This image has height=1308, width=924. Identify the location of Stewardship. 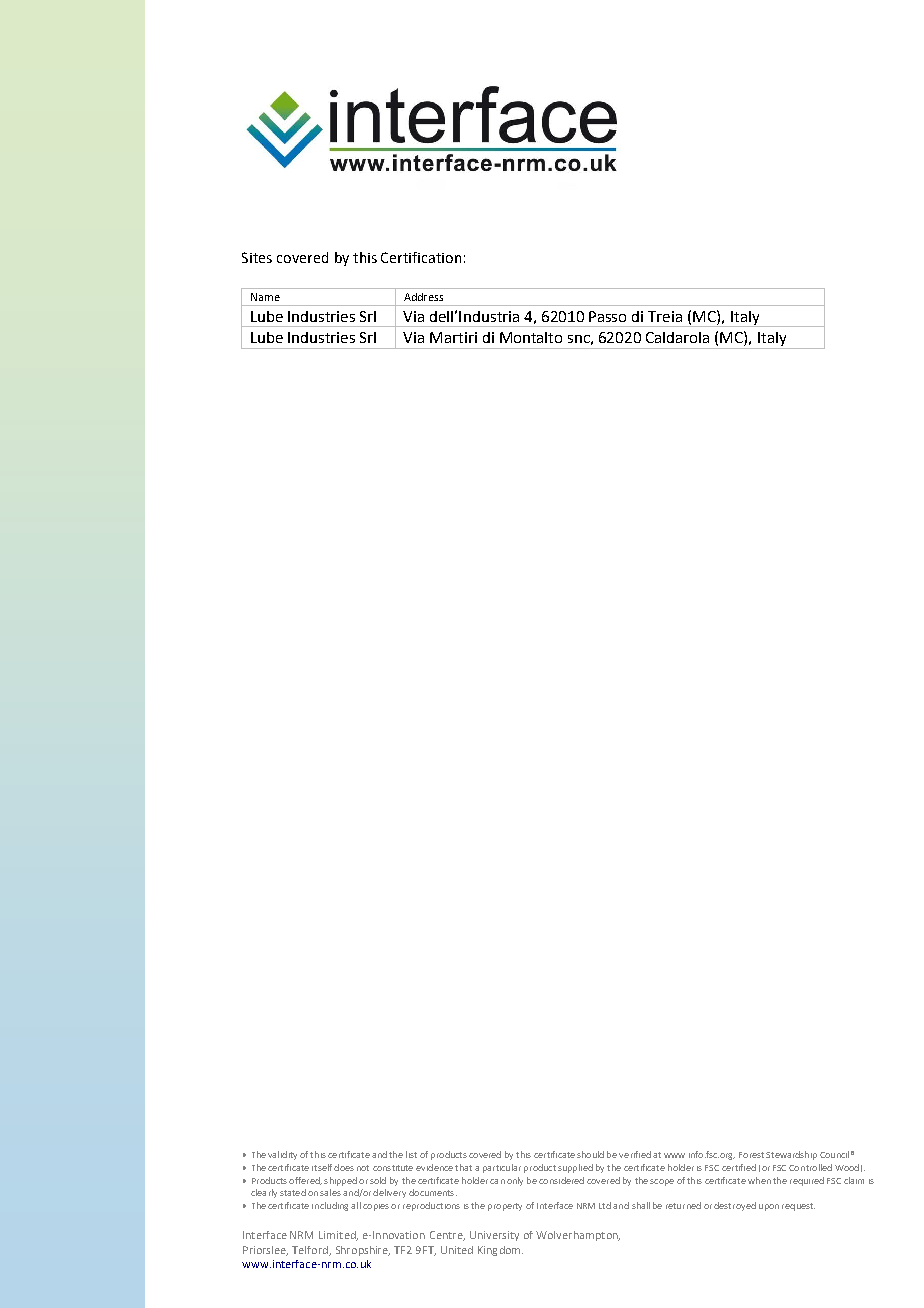
(791, 1155).
